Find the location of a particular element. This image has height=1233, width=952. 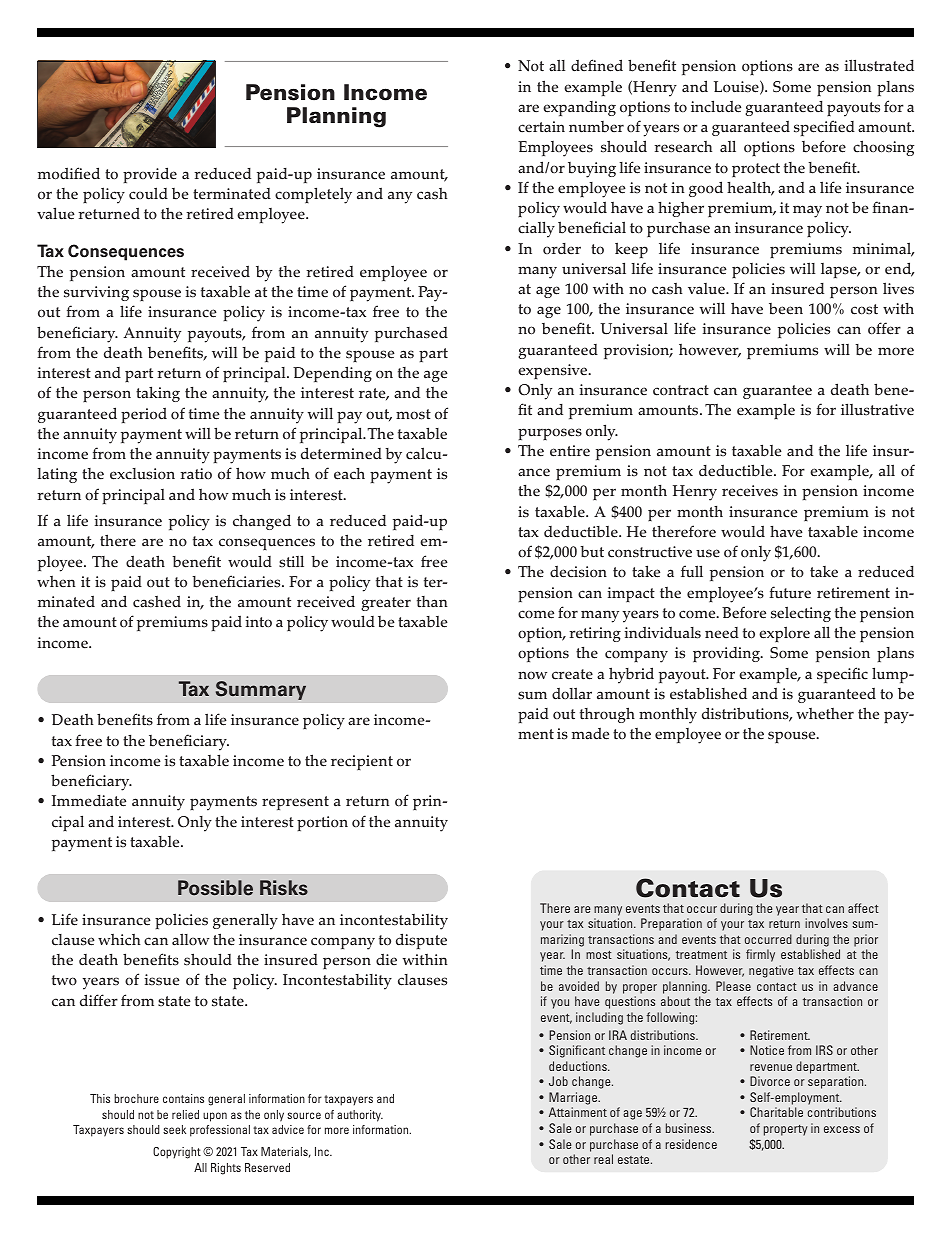

seek is located at coordinates (174, 1129).
